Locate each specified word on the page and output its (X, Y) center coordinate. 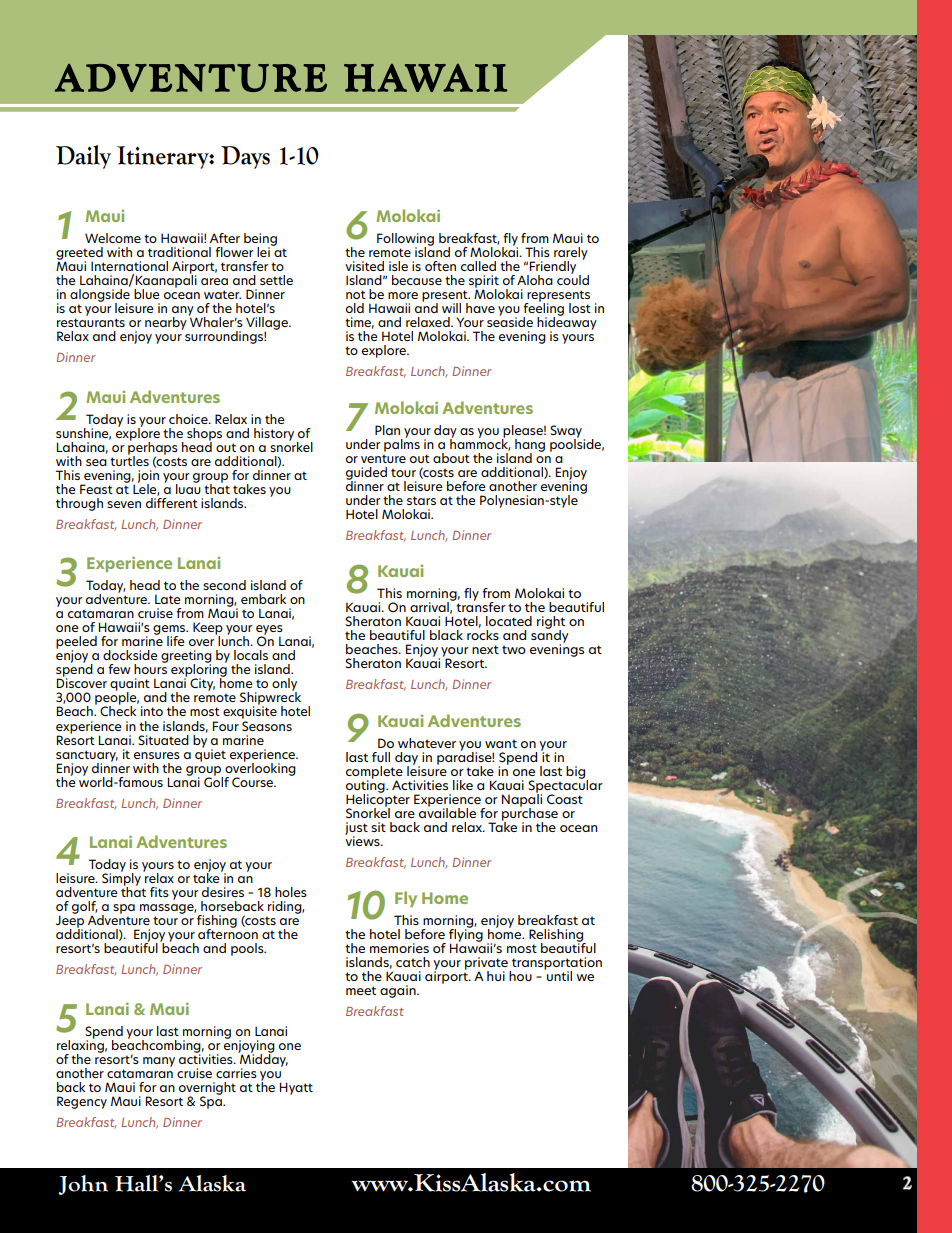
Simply (121, 879)
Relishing (557, 936)
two (514, 649)
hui (496, 976)
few (119, 669)
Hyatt (296, 1088)
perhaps (153, 448)
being (260, 240)
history (274, 434)
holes (291, 892)
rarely (571, 254)
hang (530, 446)
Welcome (113, 238)
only (284, 686)
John (83, 1185)
